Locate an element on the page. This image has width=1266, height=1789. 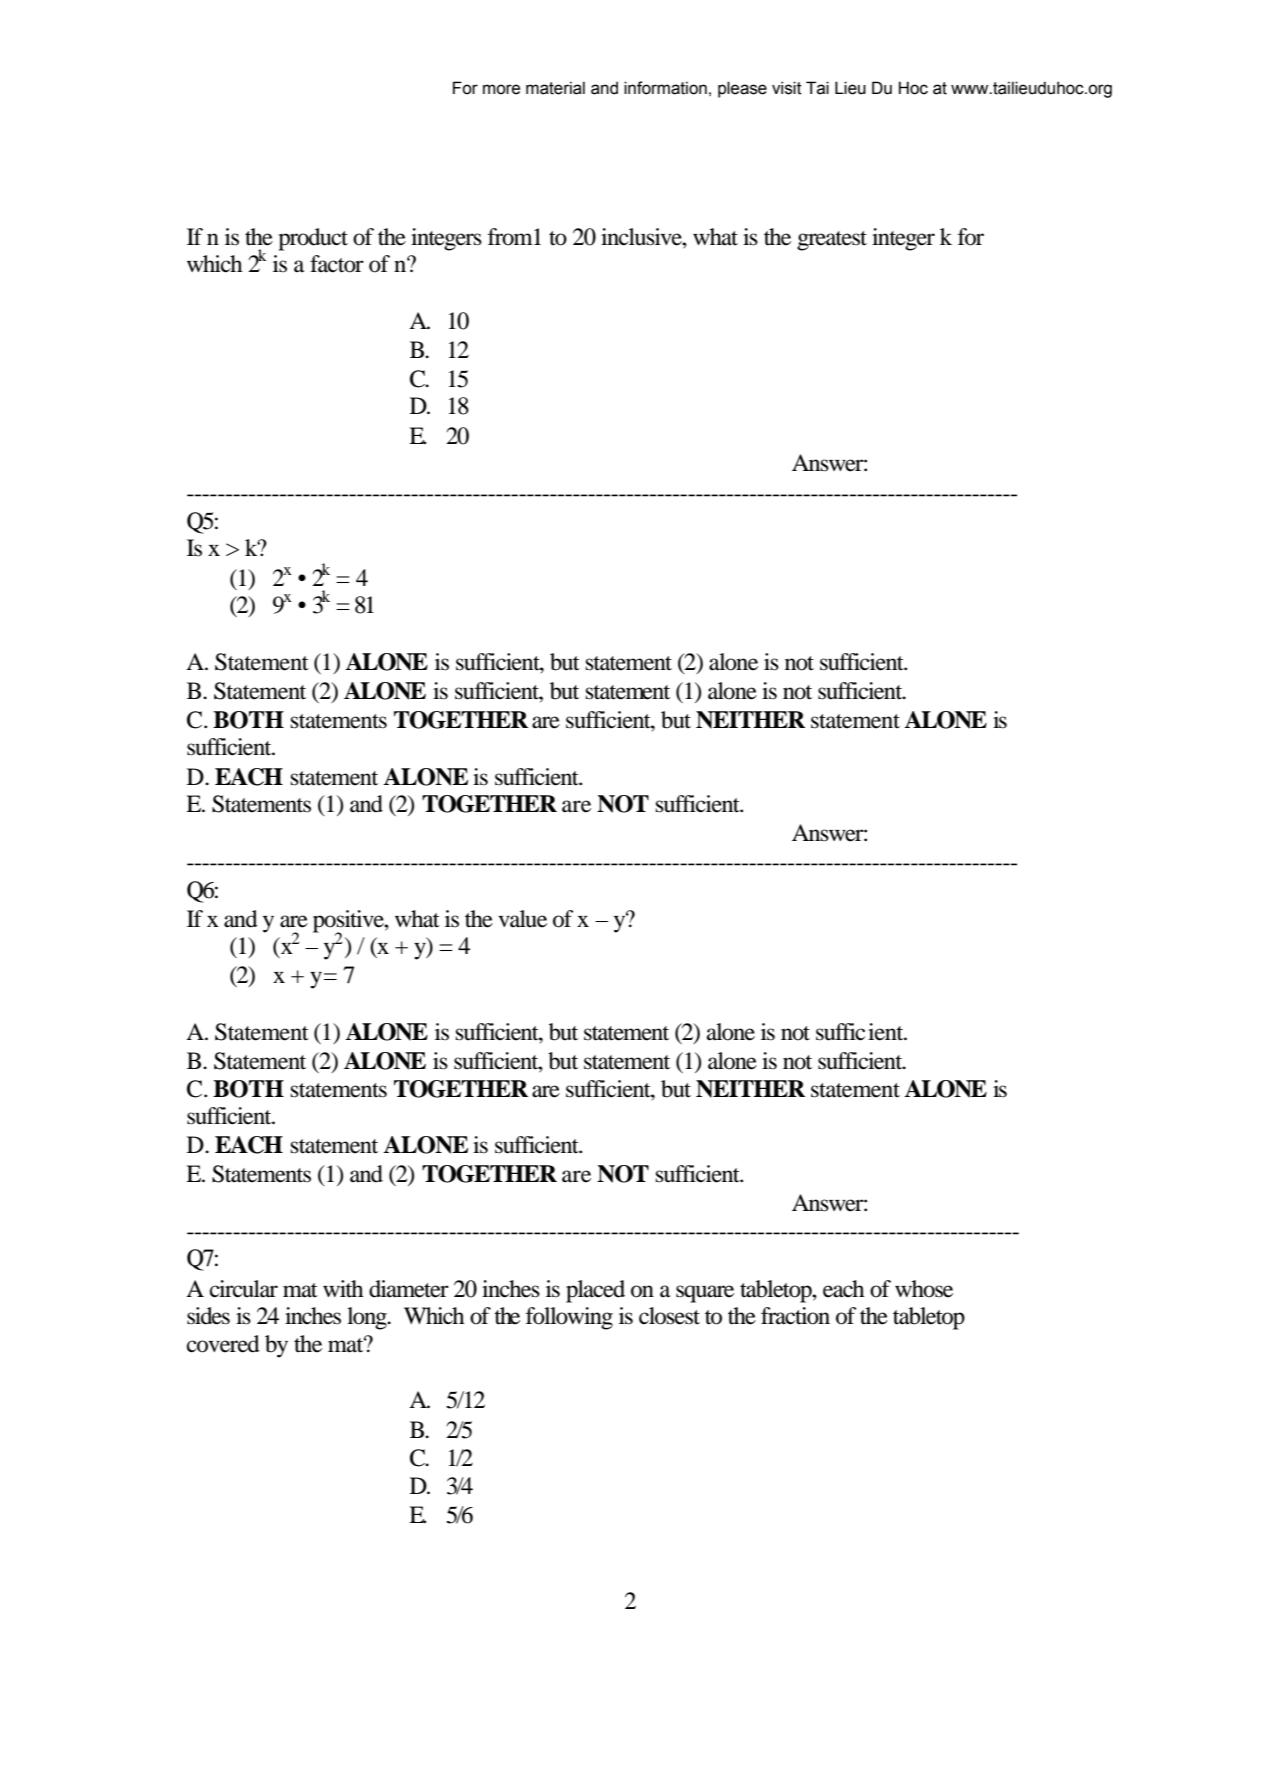
following is located at coordinates (569, 1318).
